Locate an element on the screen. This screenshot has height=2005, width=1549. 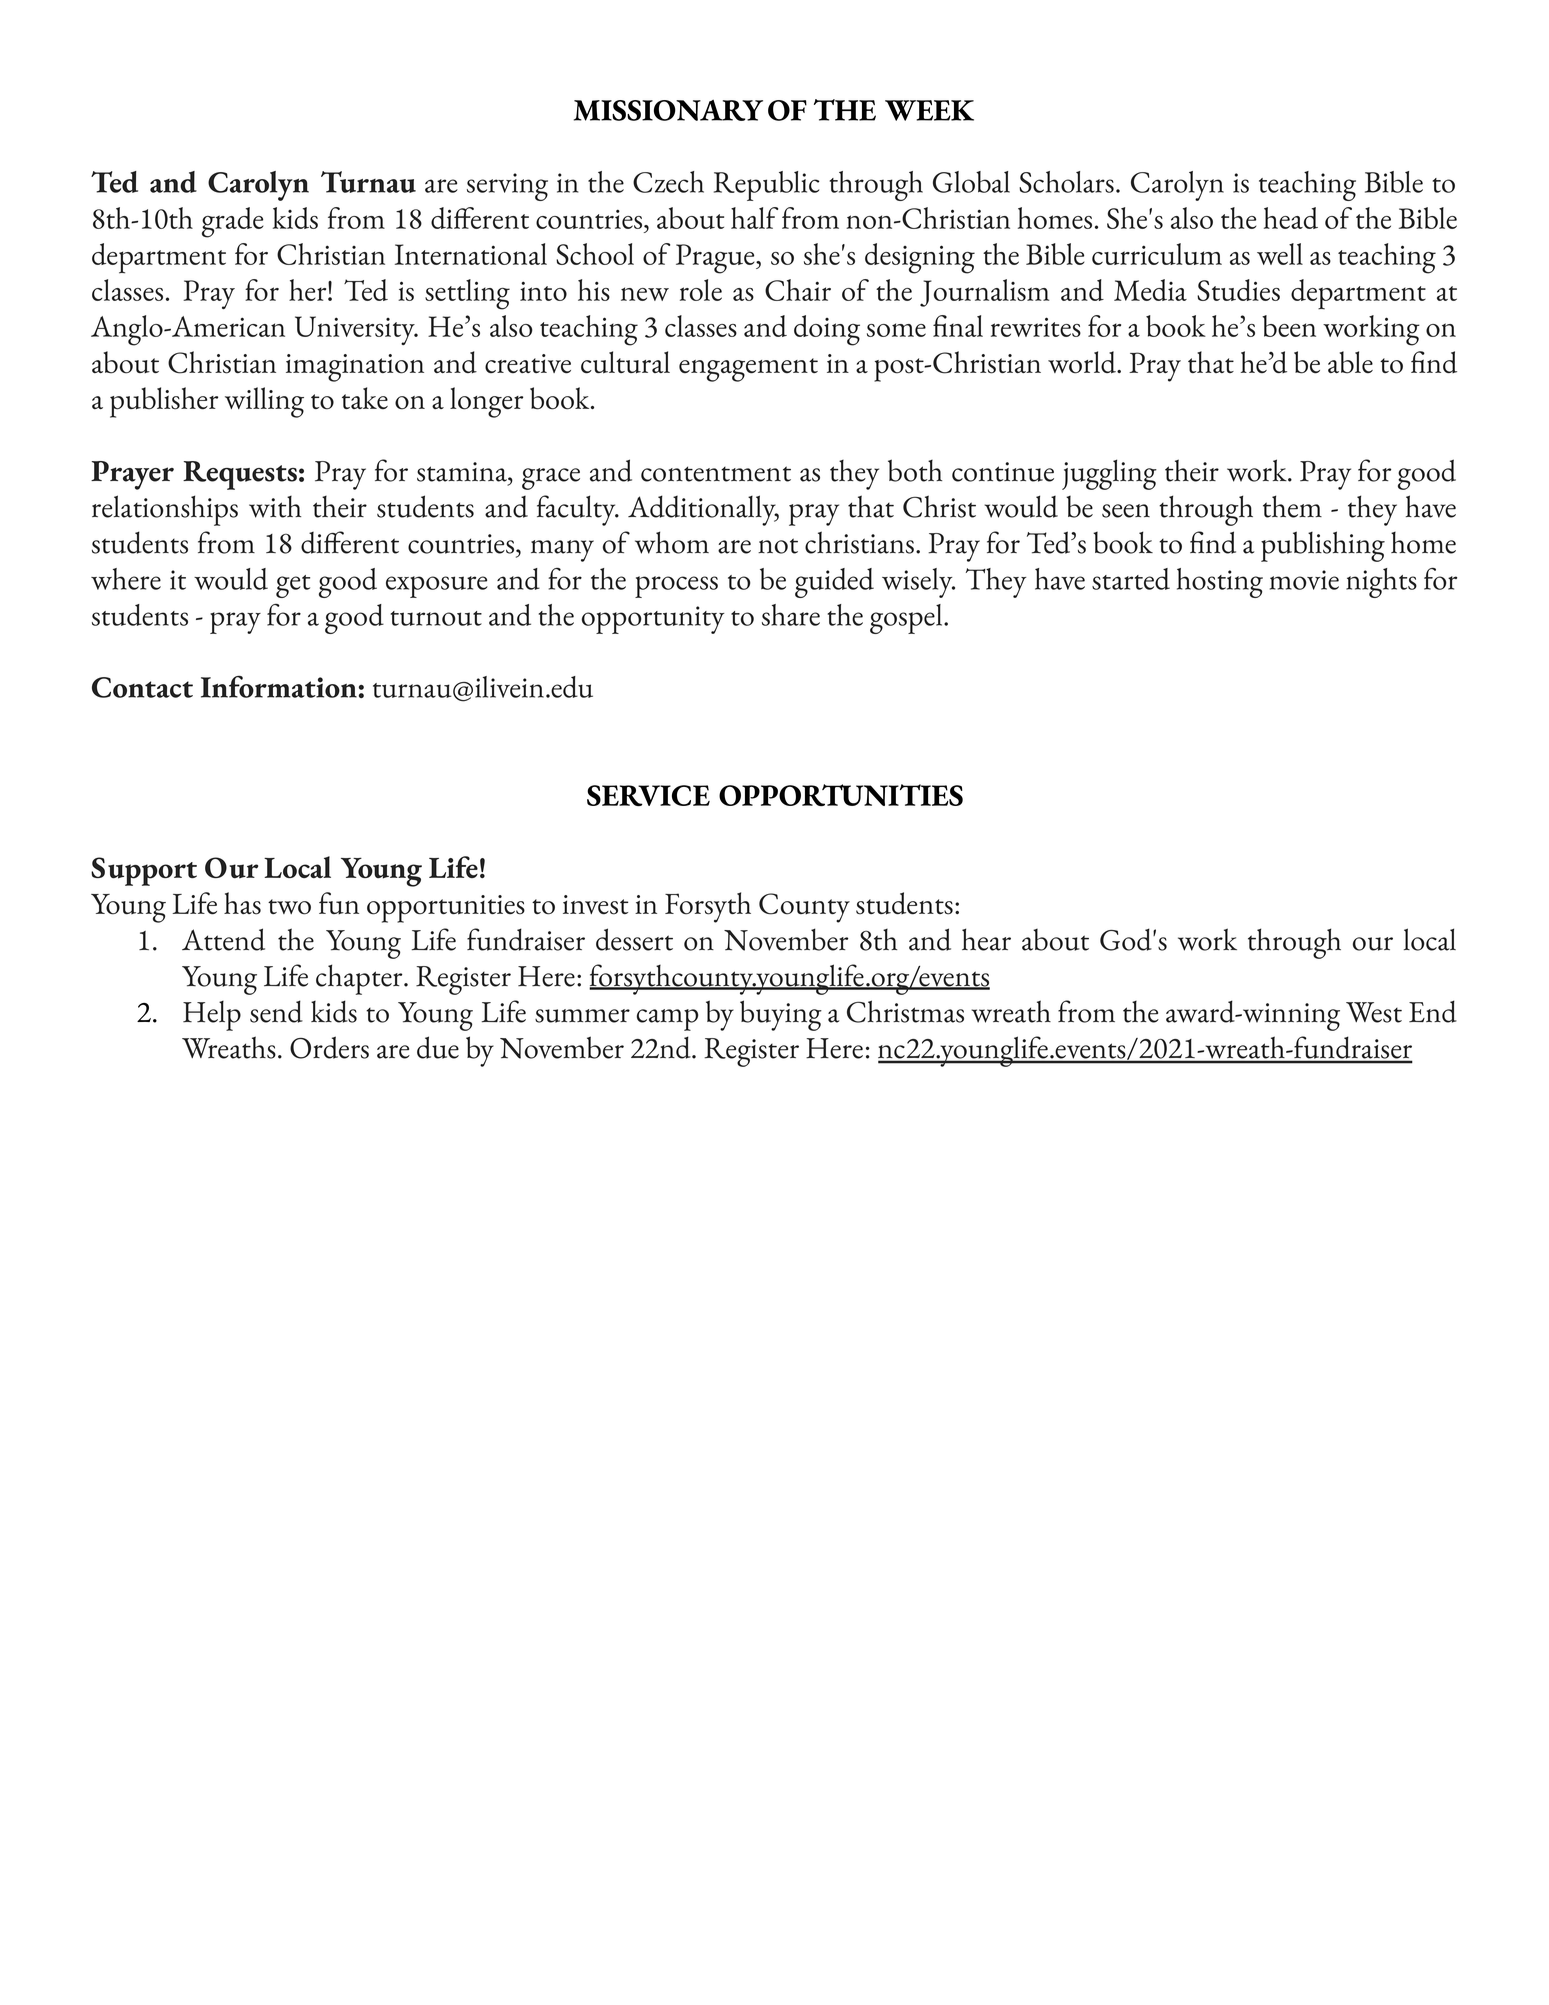
grade is located at coordinates (232, 222).
